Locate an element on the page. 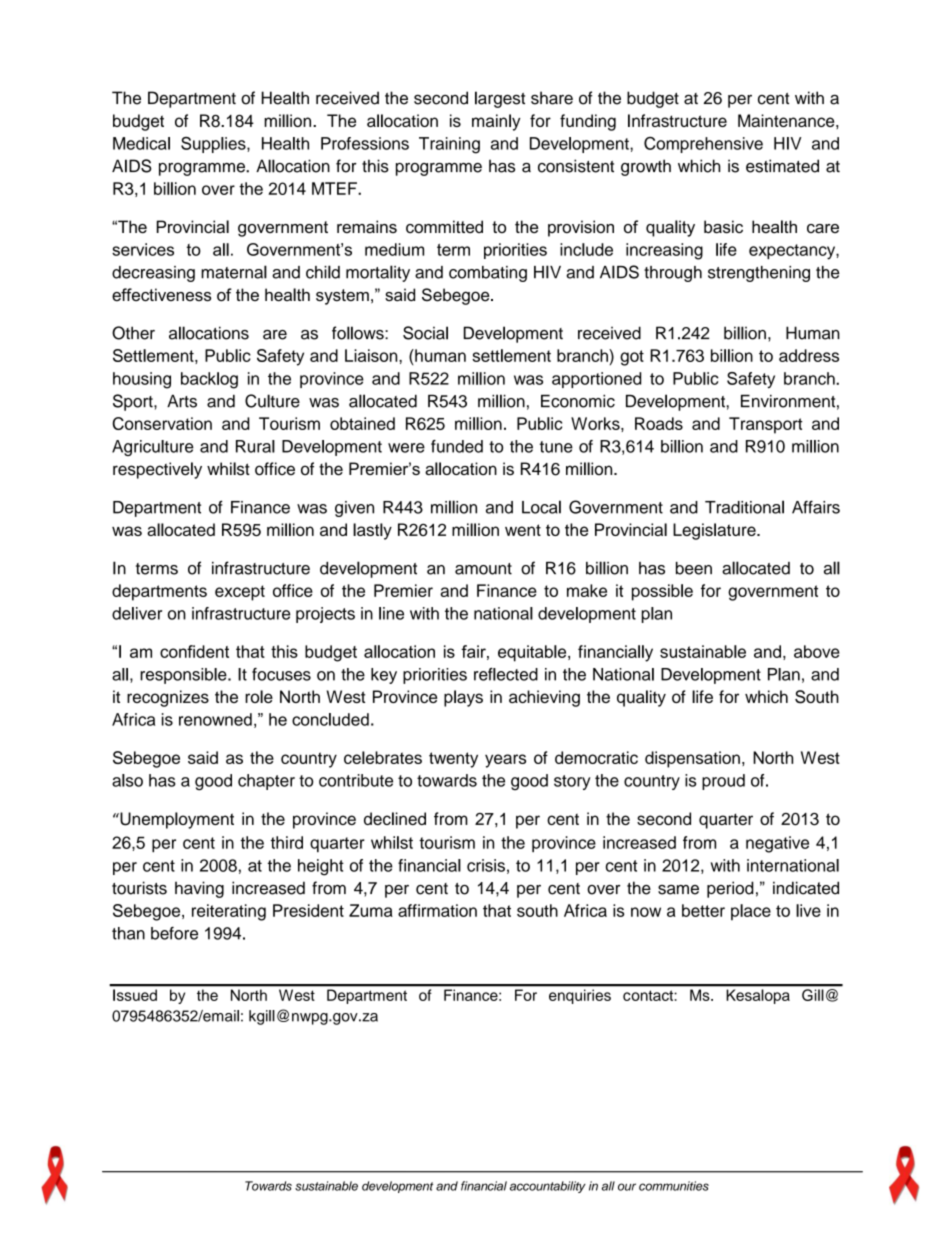 This image has height=1233, width=952. Supplies is located at coordinates (214, 145).
